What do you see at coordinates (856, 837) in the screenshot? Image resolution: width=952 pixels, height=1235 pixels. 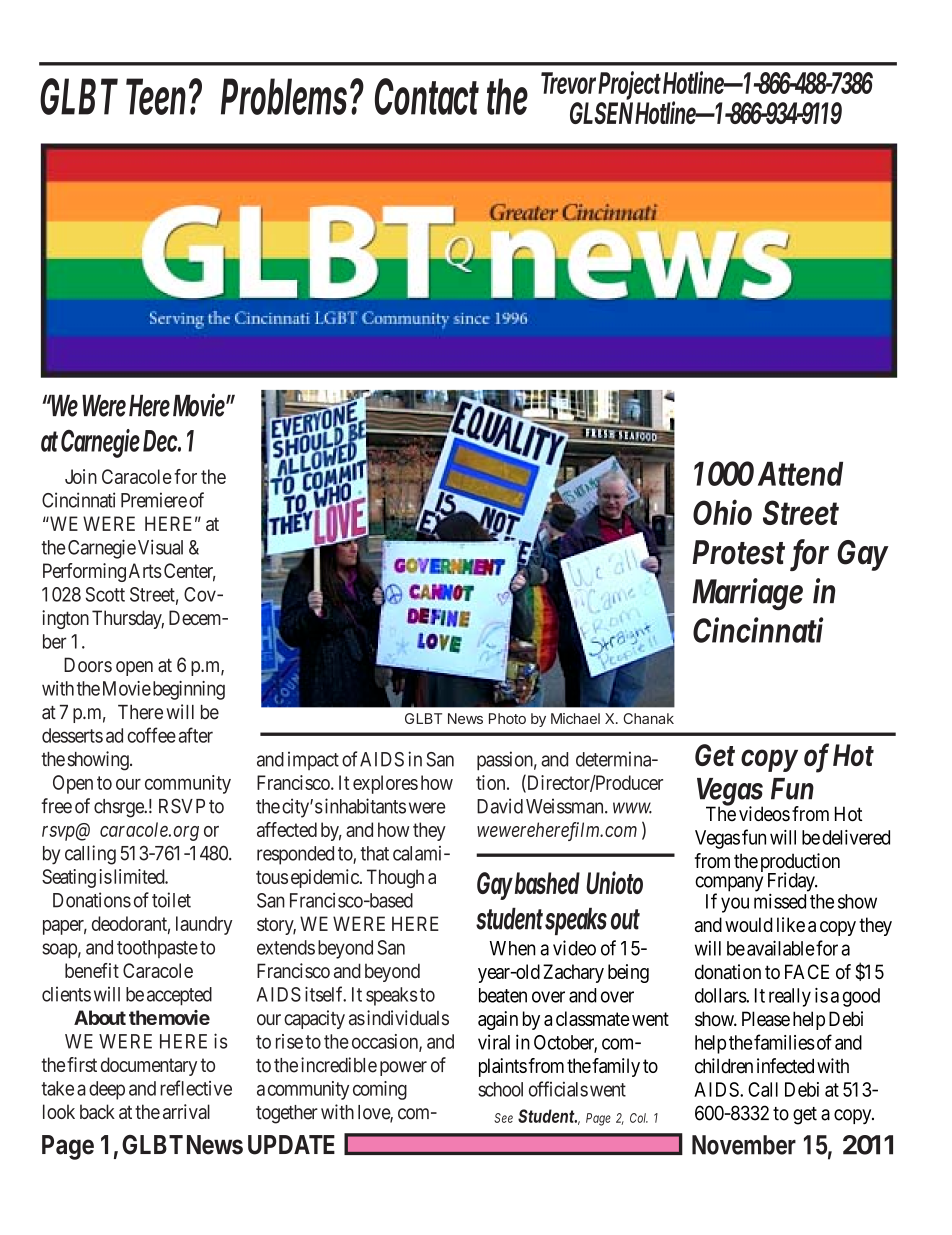 I see `delivered` at bounding box center [856, 837].
